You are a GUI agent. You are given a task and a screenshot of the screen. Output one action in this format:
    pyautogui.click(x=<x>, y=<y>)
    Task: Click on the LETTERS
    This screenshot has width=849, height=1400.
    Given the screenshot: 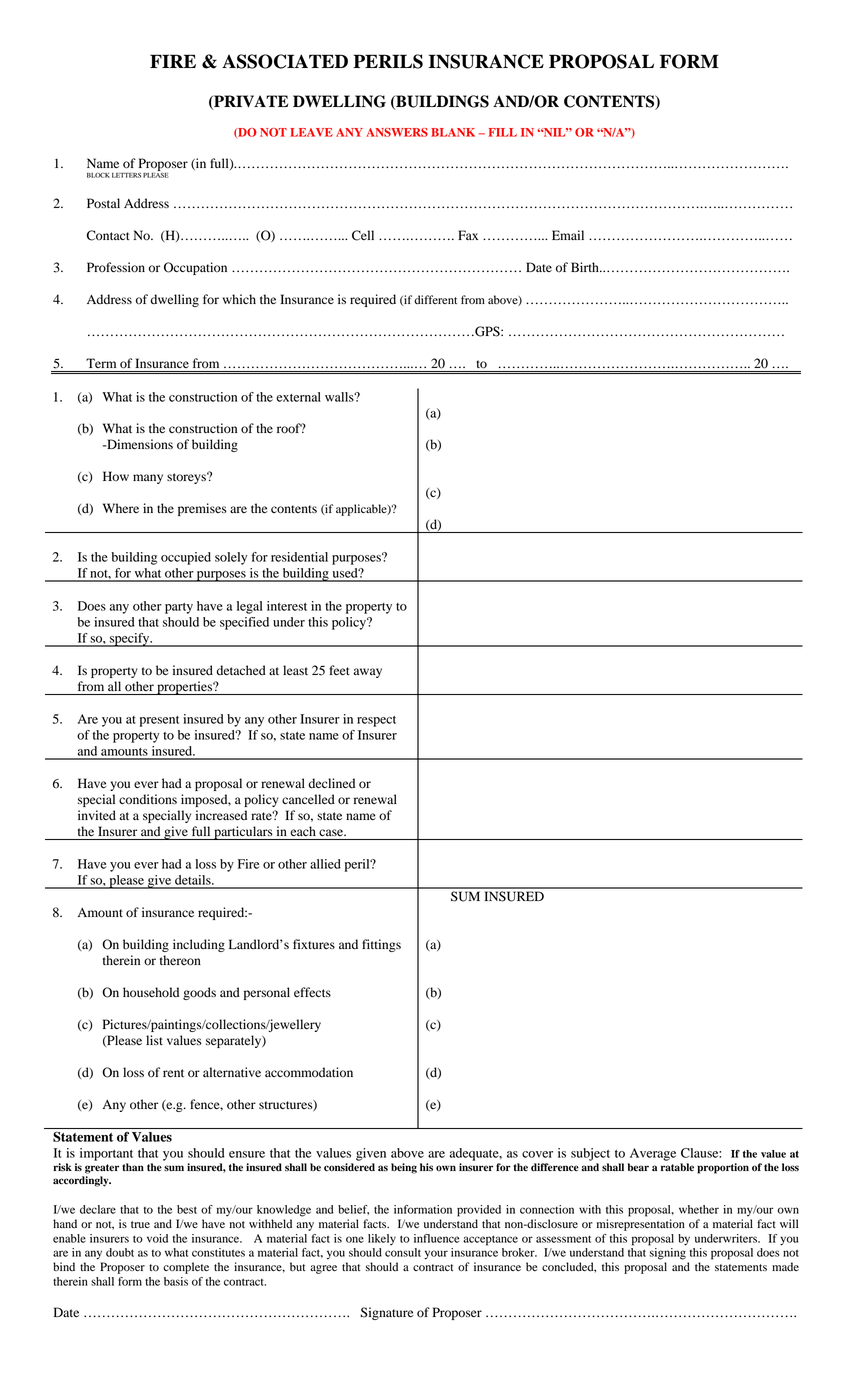 What is the action you would take?
    pyautogui.click(x=126, y=175)
